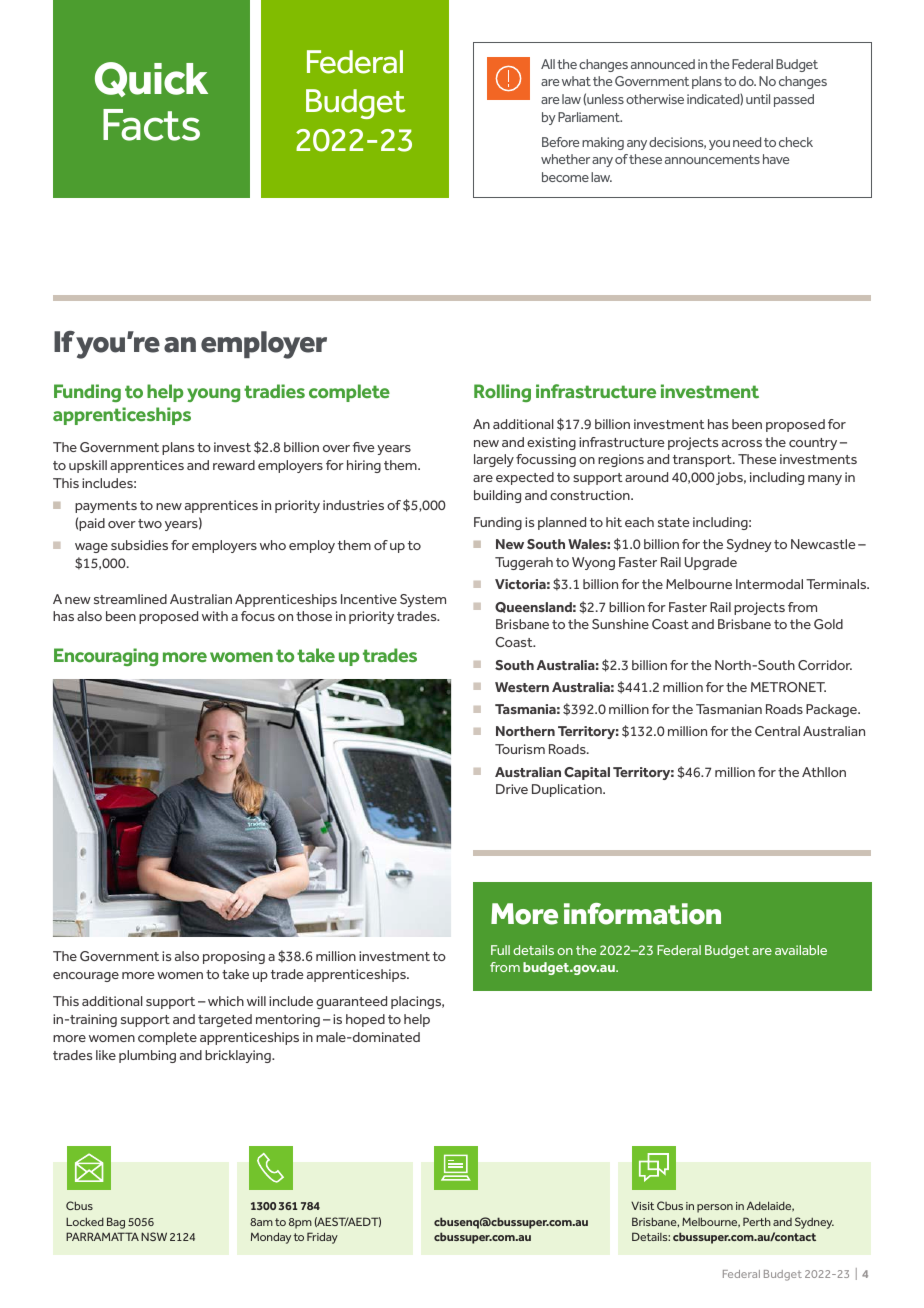 The width and height of the document is (924, 1308). Describe the element at coordinates (215, 616) in the document. I see `with` at that location.
